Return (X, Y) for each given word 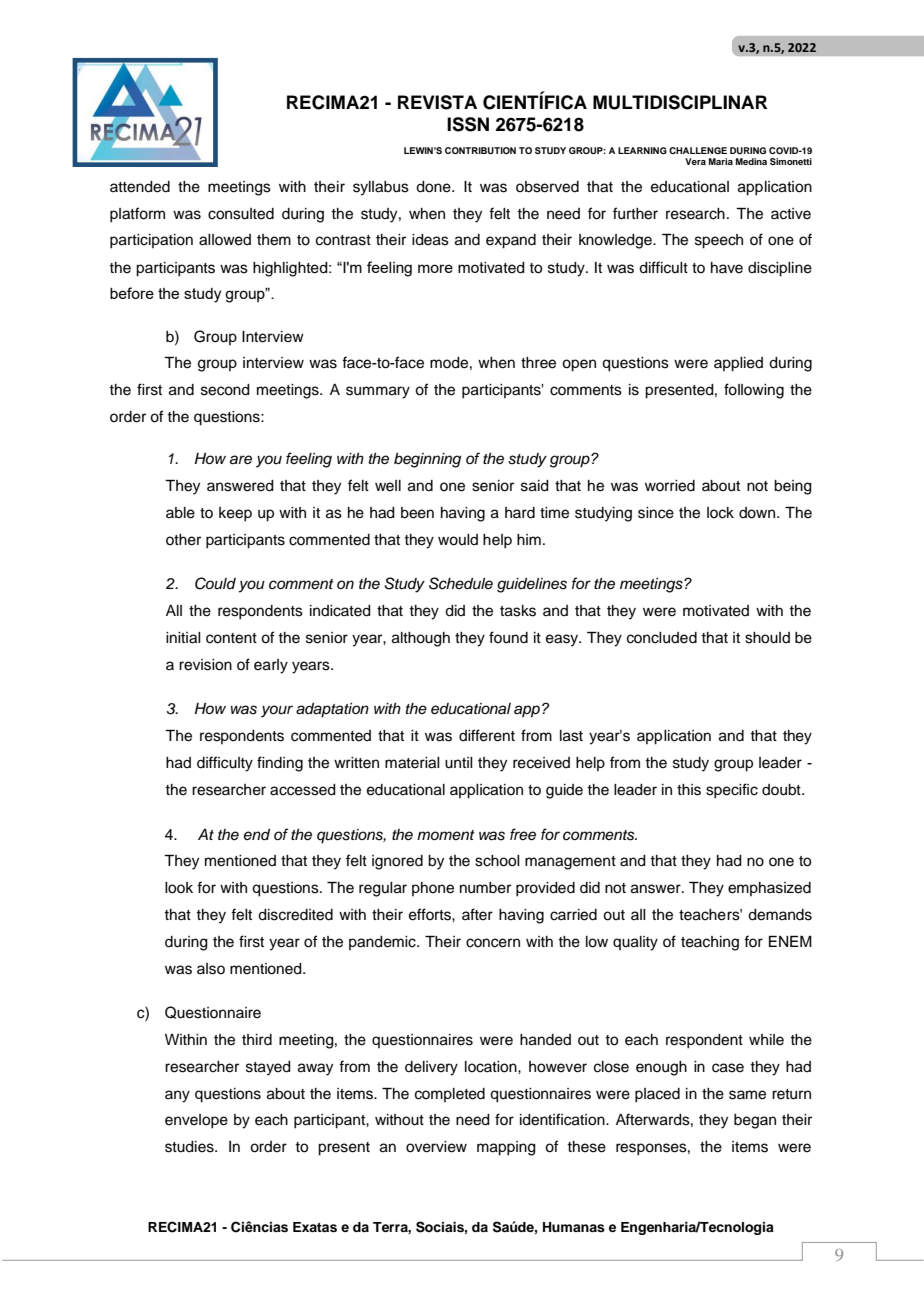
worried (670, 486)
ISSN (468, 124)
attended (140, 187)
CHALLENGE (698, 150)
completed (450, 1095)
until (459, 763)
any (177, 1096)
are (241, 460)
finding (280, 764)
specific (732, 791)
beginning (427, 460)
